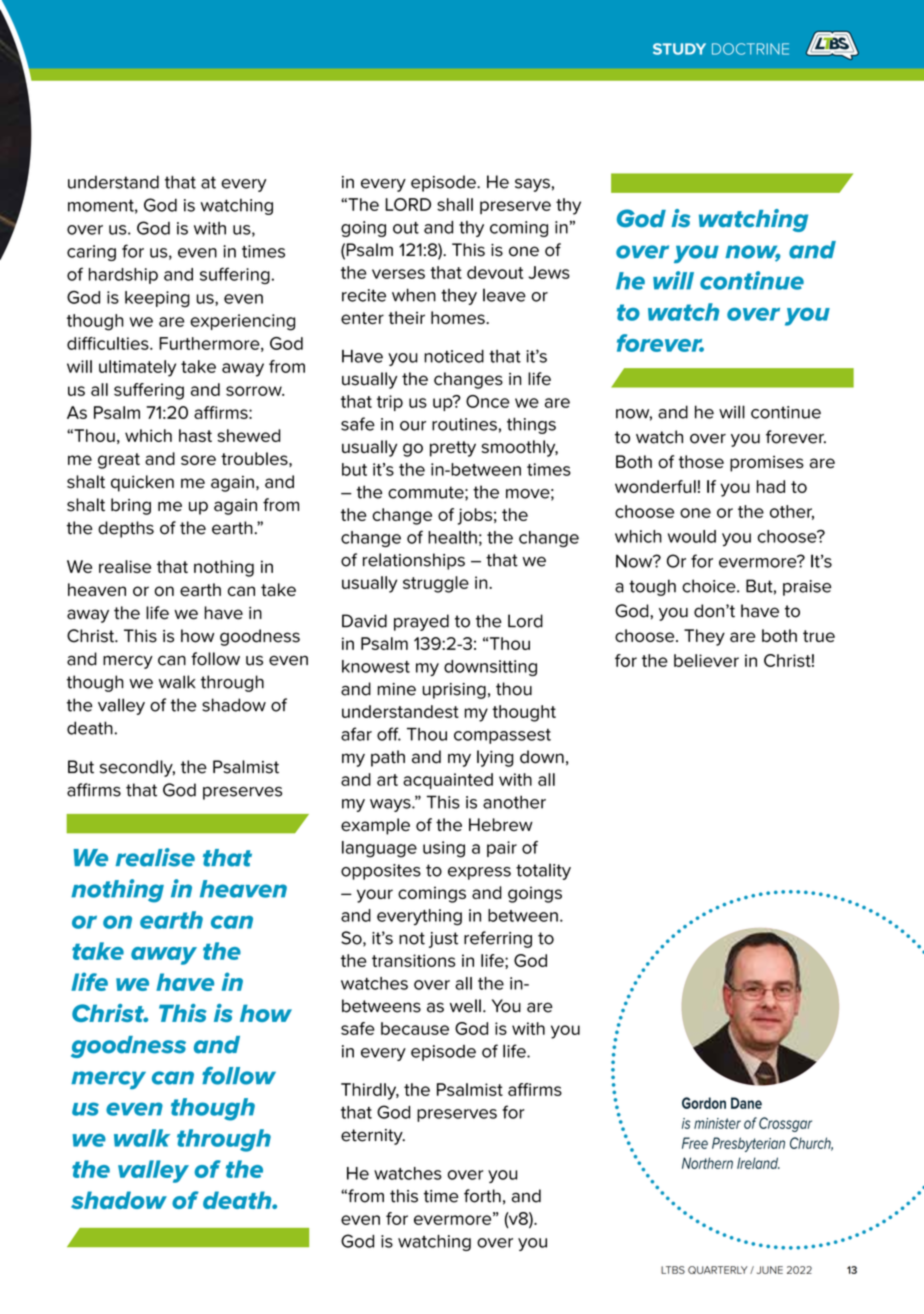 Image resolution: width=924 pixels, height=1314 pixels. Describe the element at coordinates (356, 734) in the screenshot. I see `afar` at that location.
